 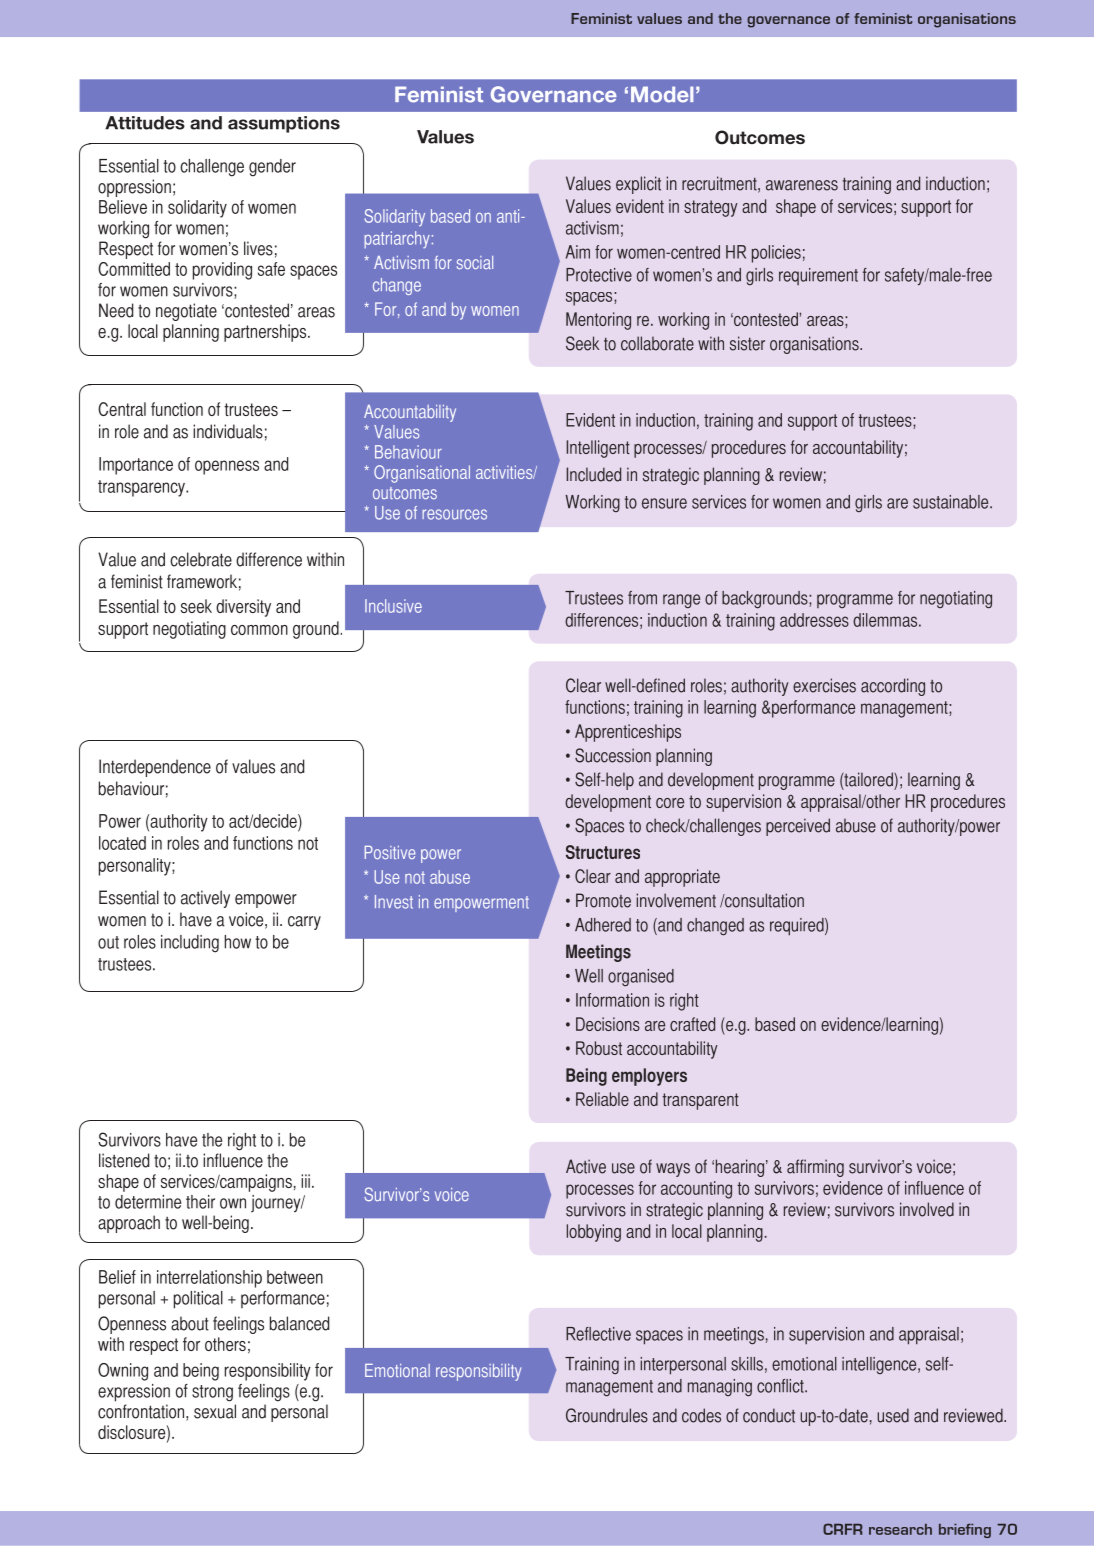 I want to click on Interdependence, so click(x=155, y=768).
